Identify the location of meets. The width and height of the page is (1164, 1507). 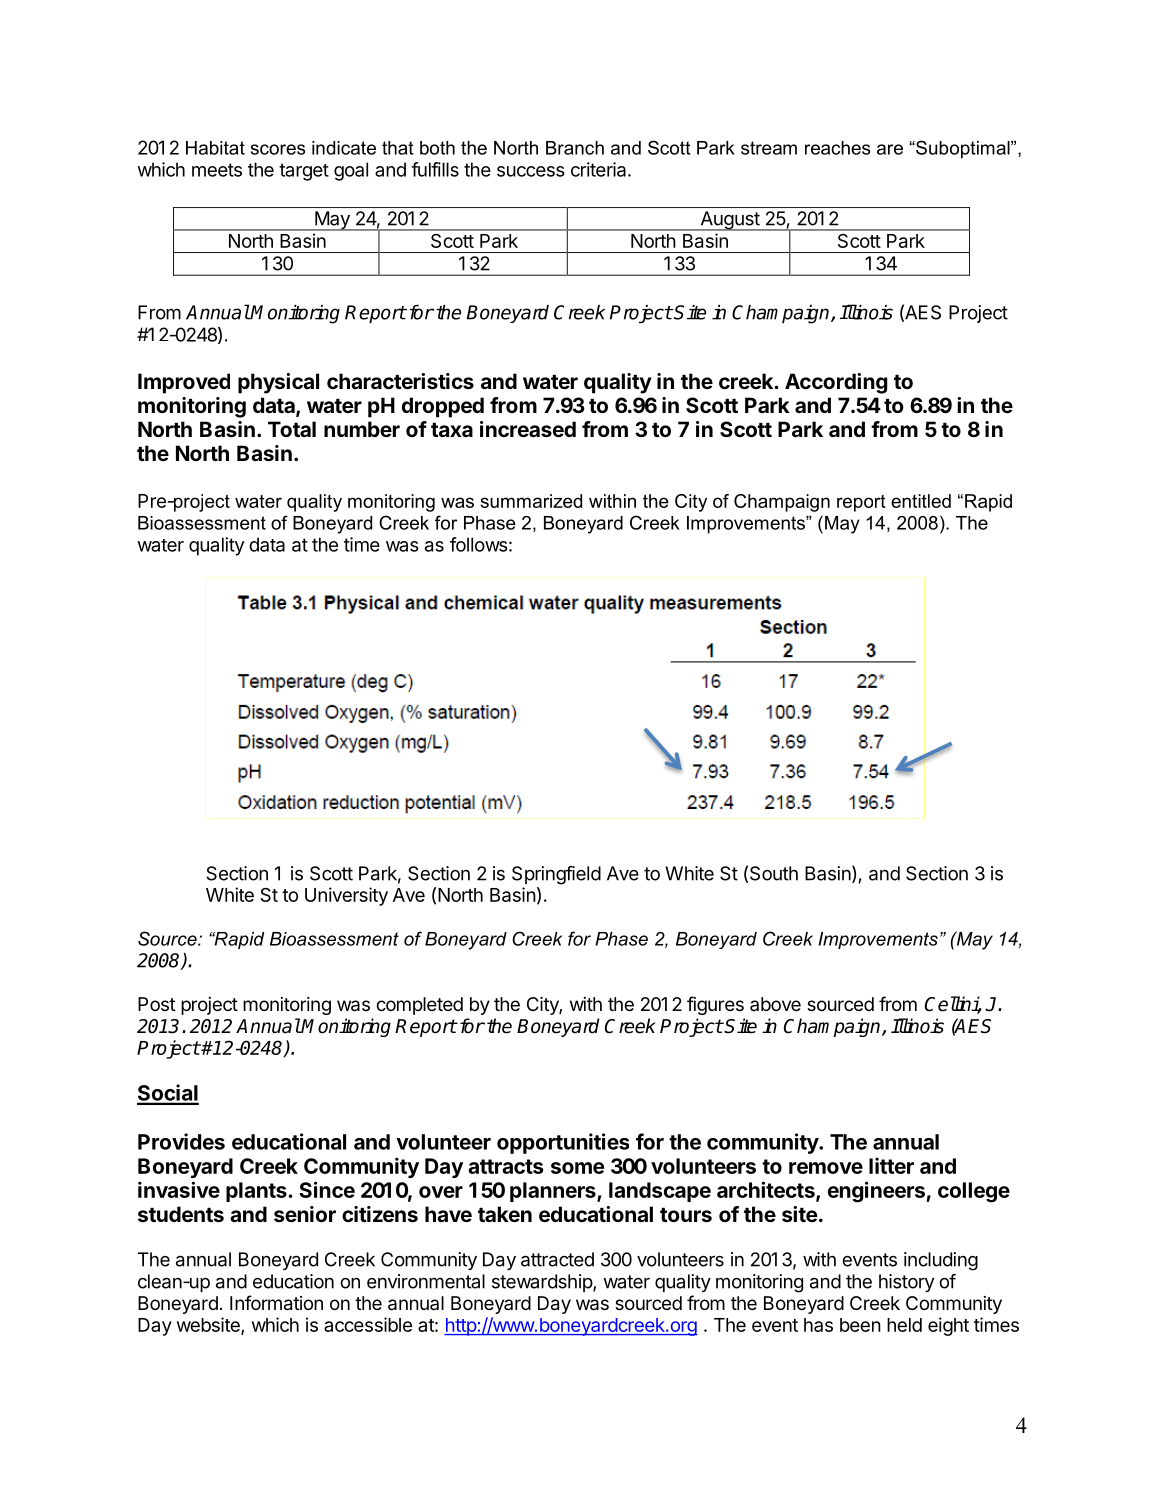
(217, 170).
